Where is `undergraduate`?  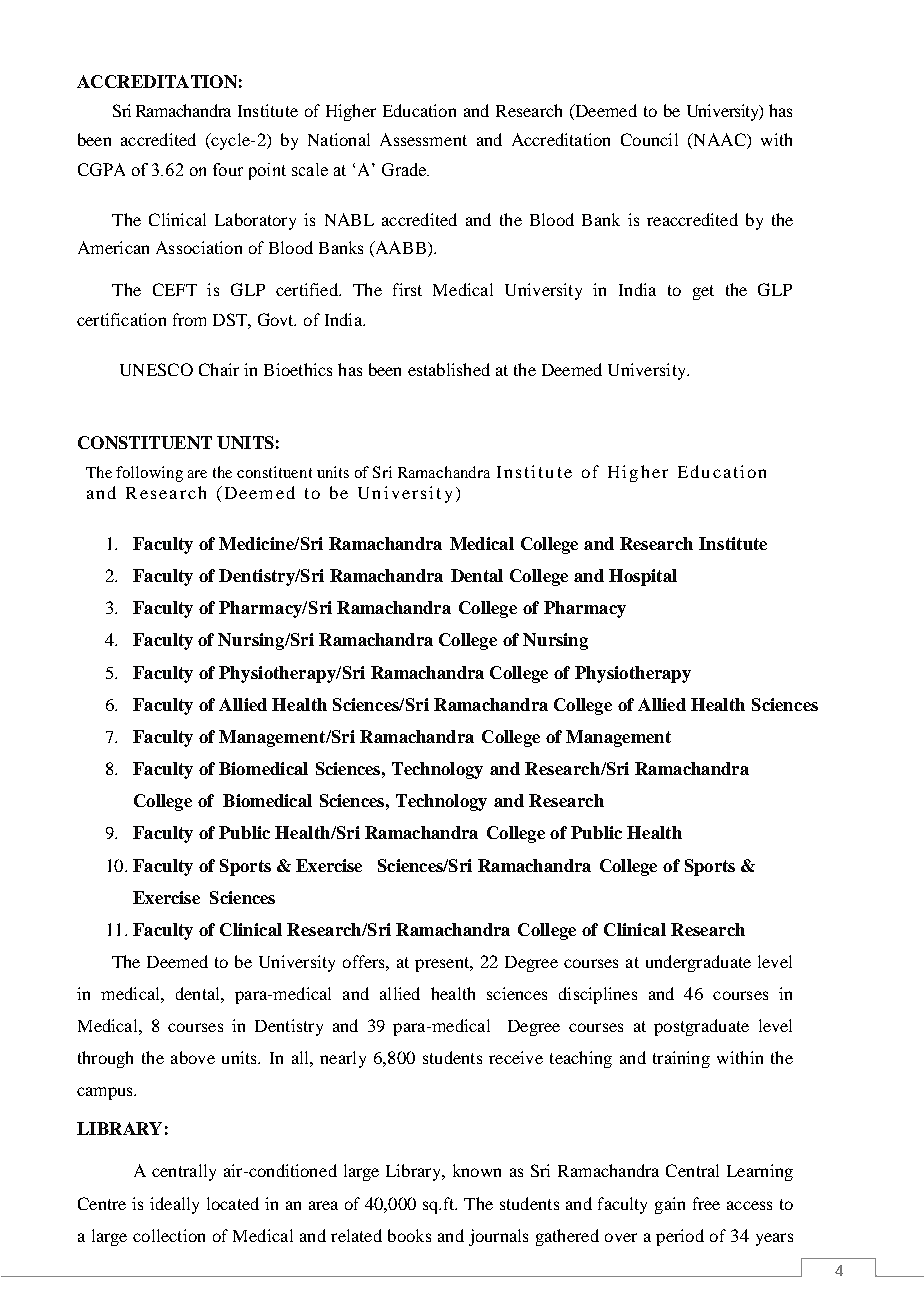
undergraduate is located at coordinates (698, 963).
